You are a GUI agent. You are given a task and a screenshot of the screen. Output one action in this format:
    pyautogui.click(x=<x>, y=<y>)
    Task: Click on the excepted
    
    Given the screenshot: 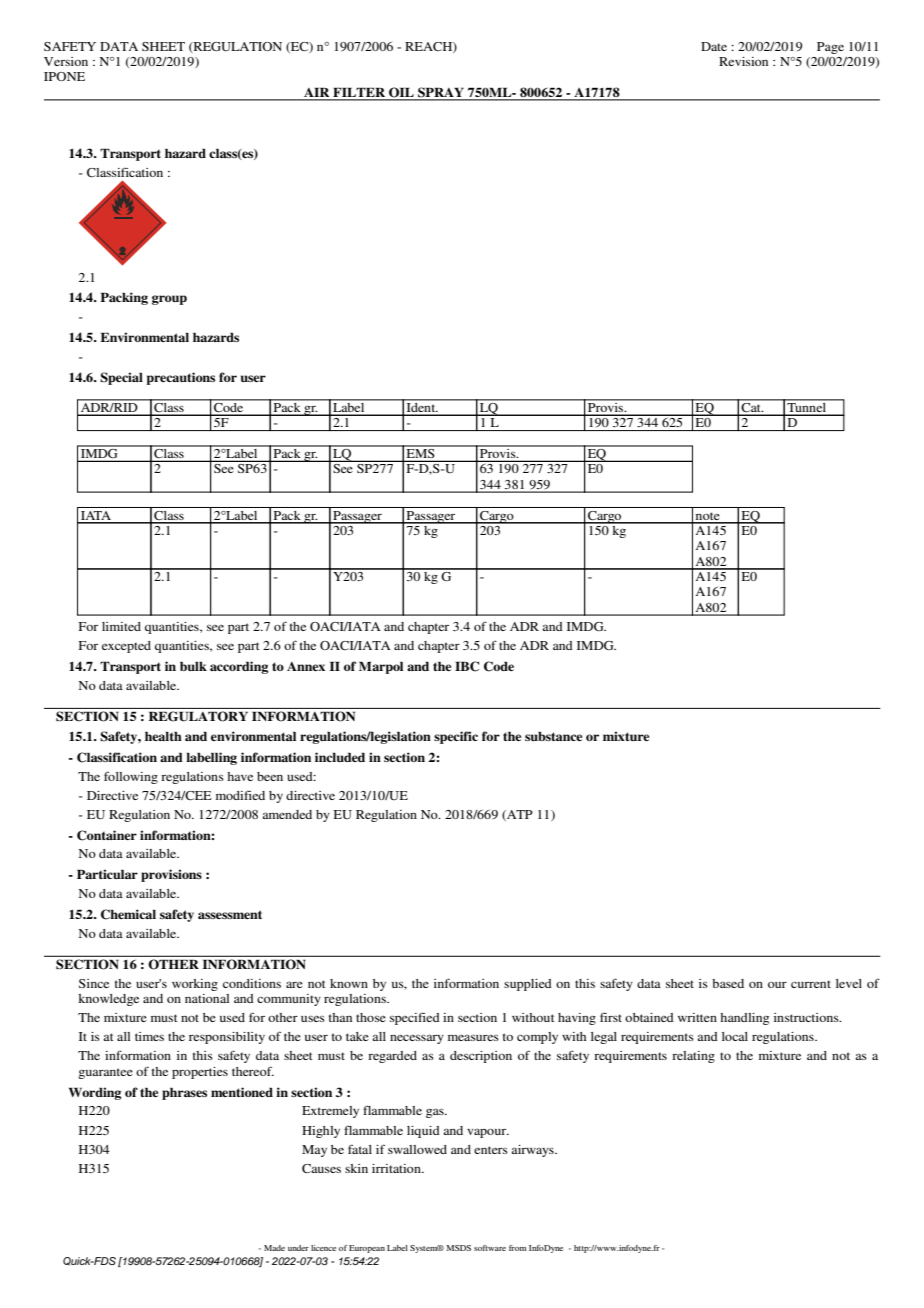 What is the action you would take?
    pyautogui.click(x=126, y=647)
